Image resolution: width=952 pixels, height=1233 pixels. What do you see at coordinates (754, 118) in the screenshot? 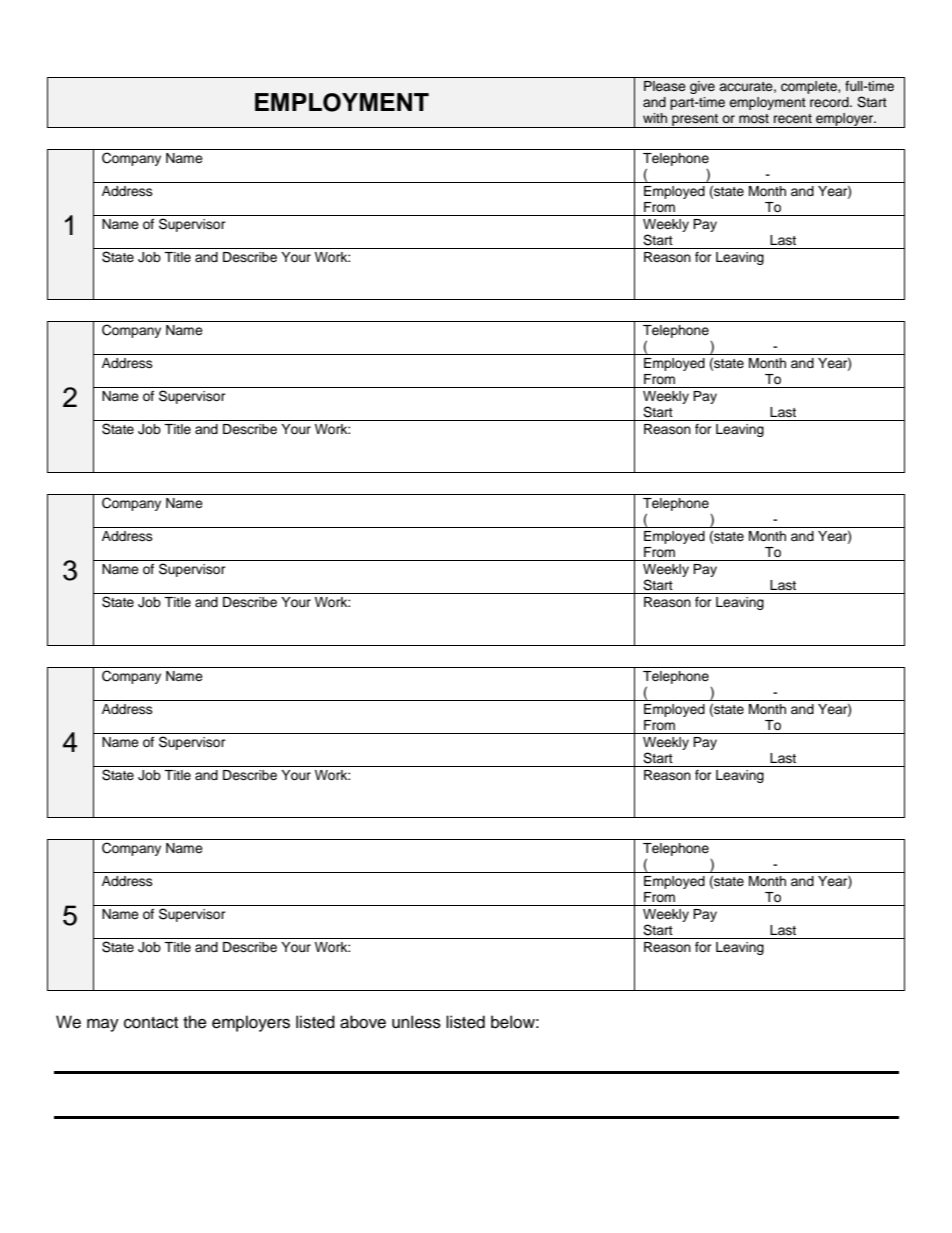
I see `most` at bounding box center [754, 118].
